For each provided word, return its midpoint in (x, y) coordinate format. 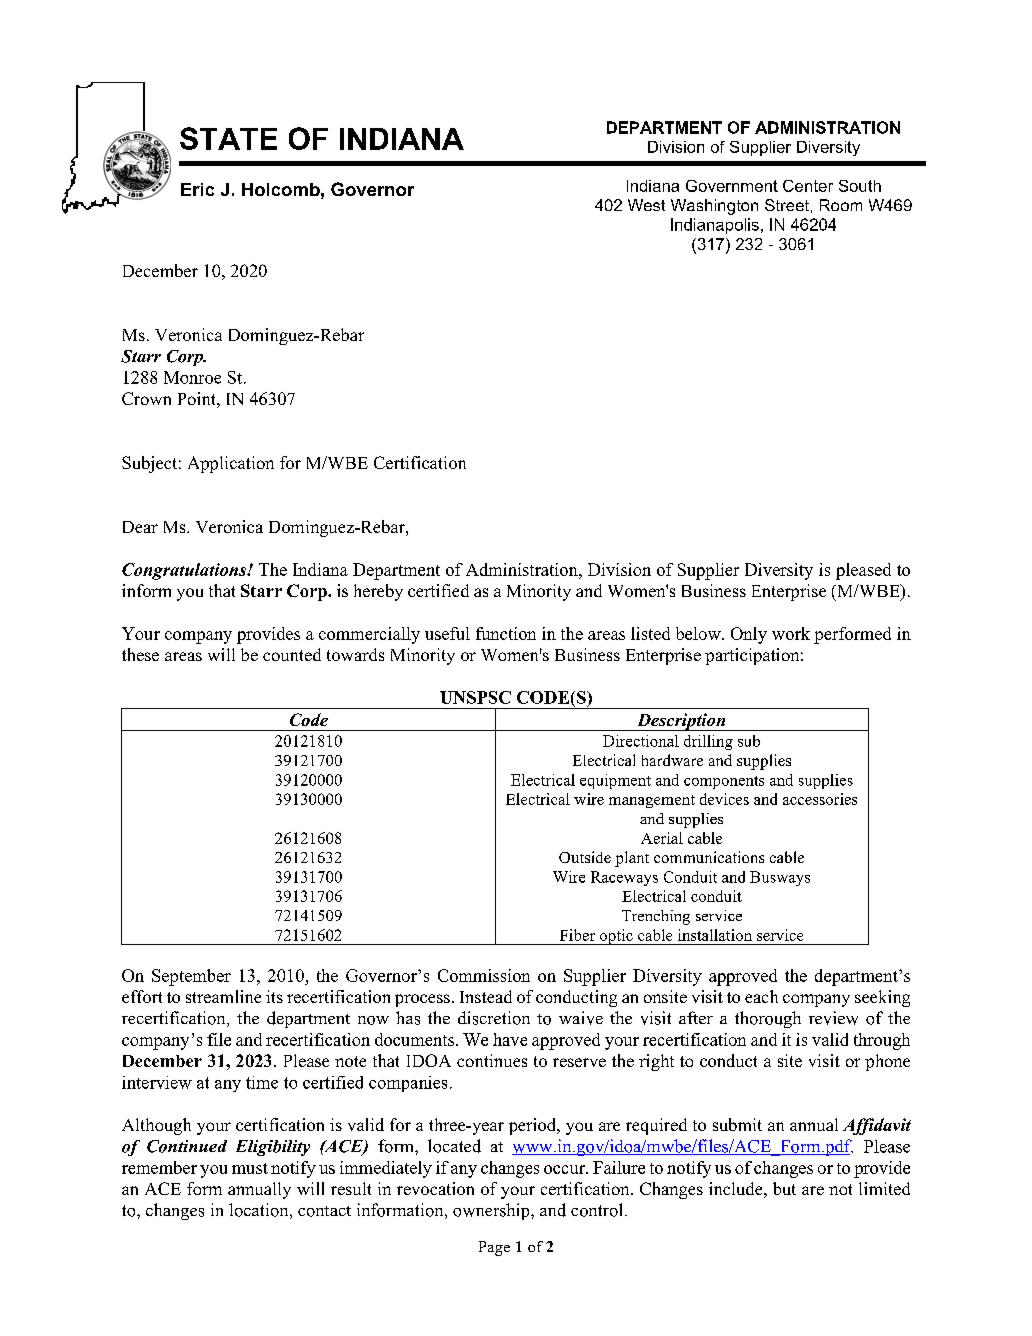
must (250, 1168)
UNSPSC (475, 697)
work (791, 633)
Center (808, 186)
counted (292, 654)
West (646, 205)
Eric (197, 189)
